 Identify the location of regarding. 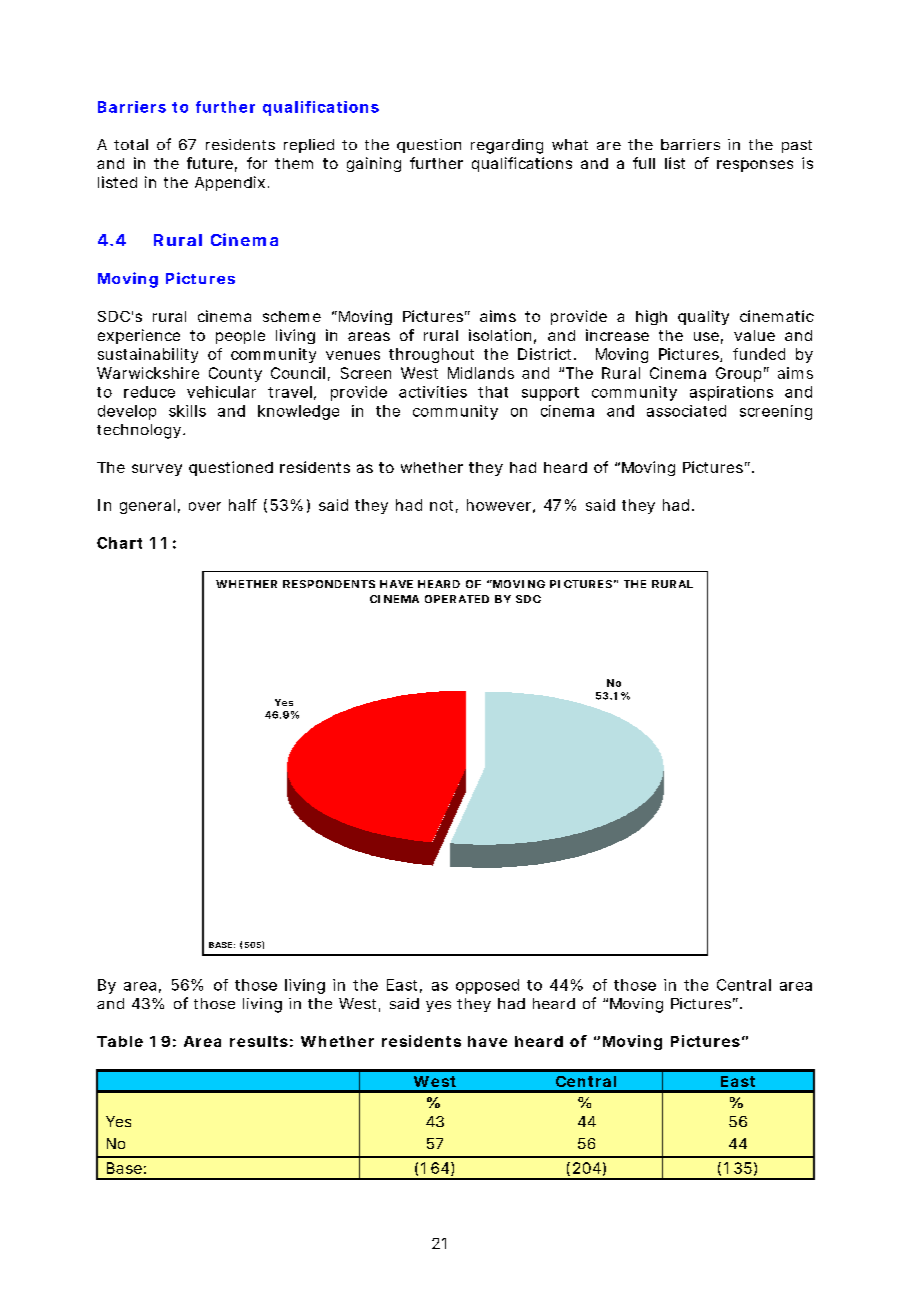
(507, 146).
